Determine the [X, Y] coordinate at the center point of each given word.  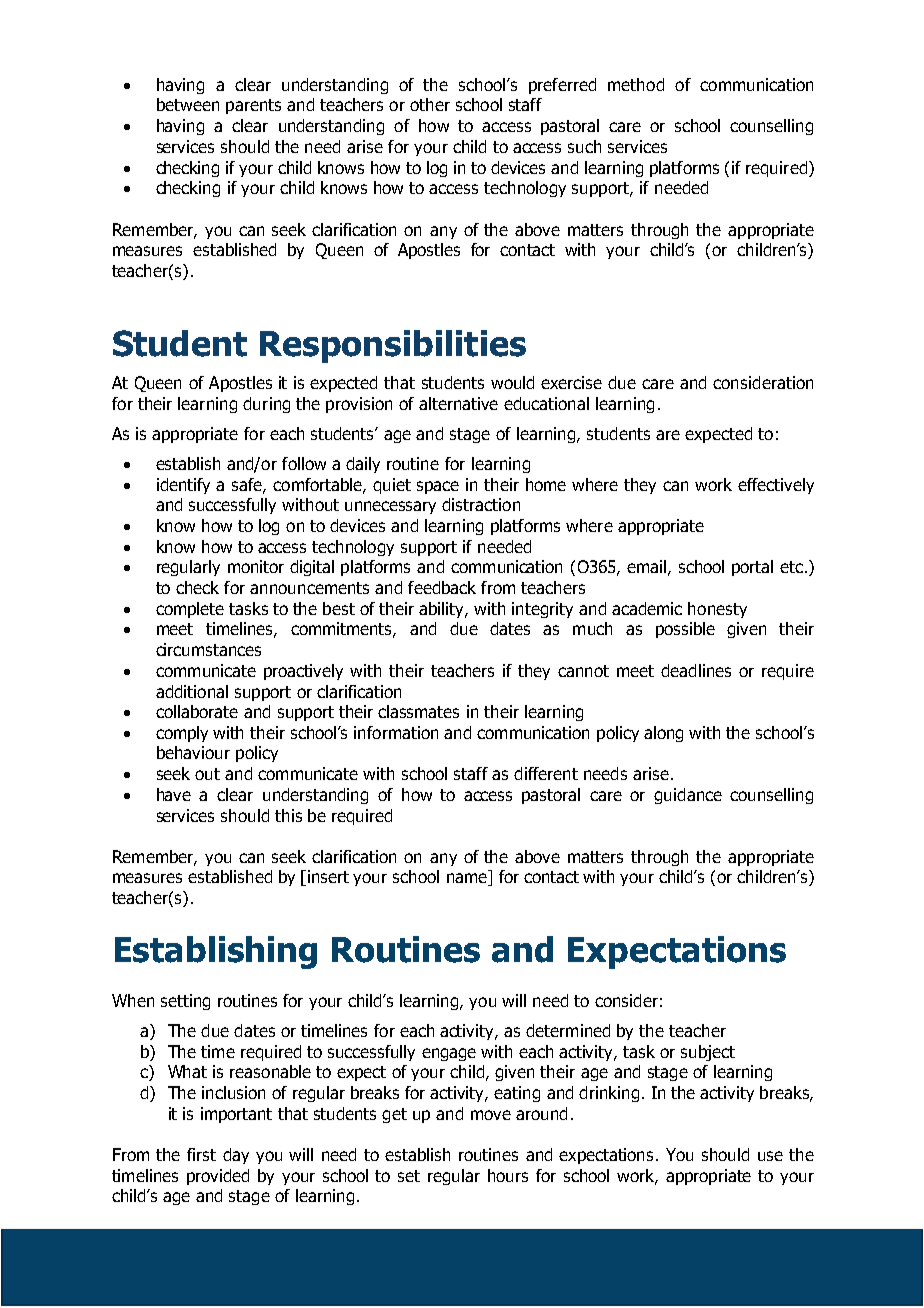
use [770, 1156]
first [201, 1154]
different [546, 773]
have [174, 794]
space [438, 487]
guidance [688, 796]
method [636, 84]
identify [183, 486]
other [430, 104]
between [188, 104]
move [491, 1115]
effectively [776, 486]
